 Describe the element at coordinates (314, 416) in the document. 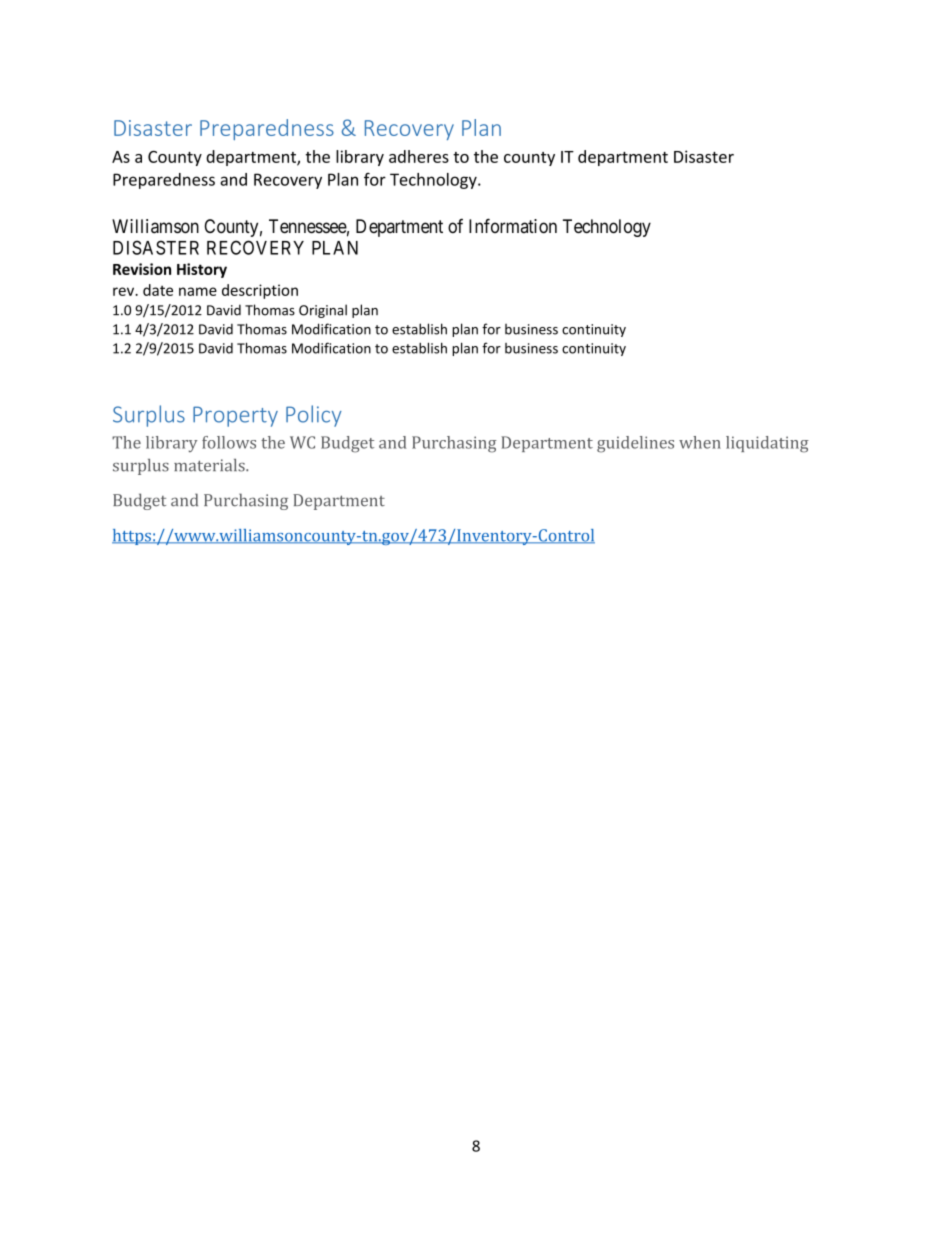

I see `Policy` at that location.
